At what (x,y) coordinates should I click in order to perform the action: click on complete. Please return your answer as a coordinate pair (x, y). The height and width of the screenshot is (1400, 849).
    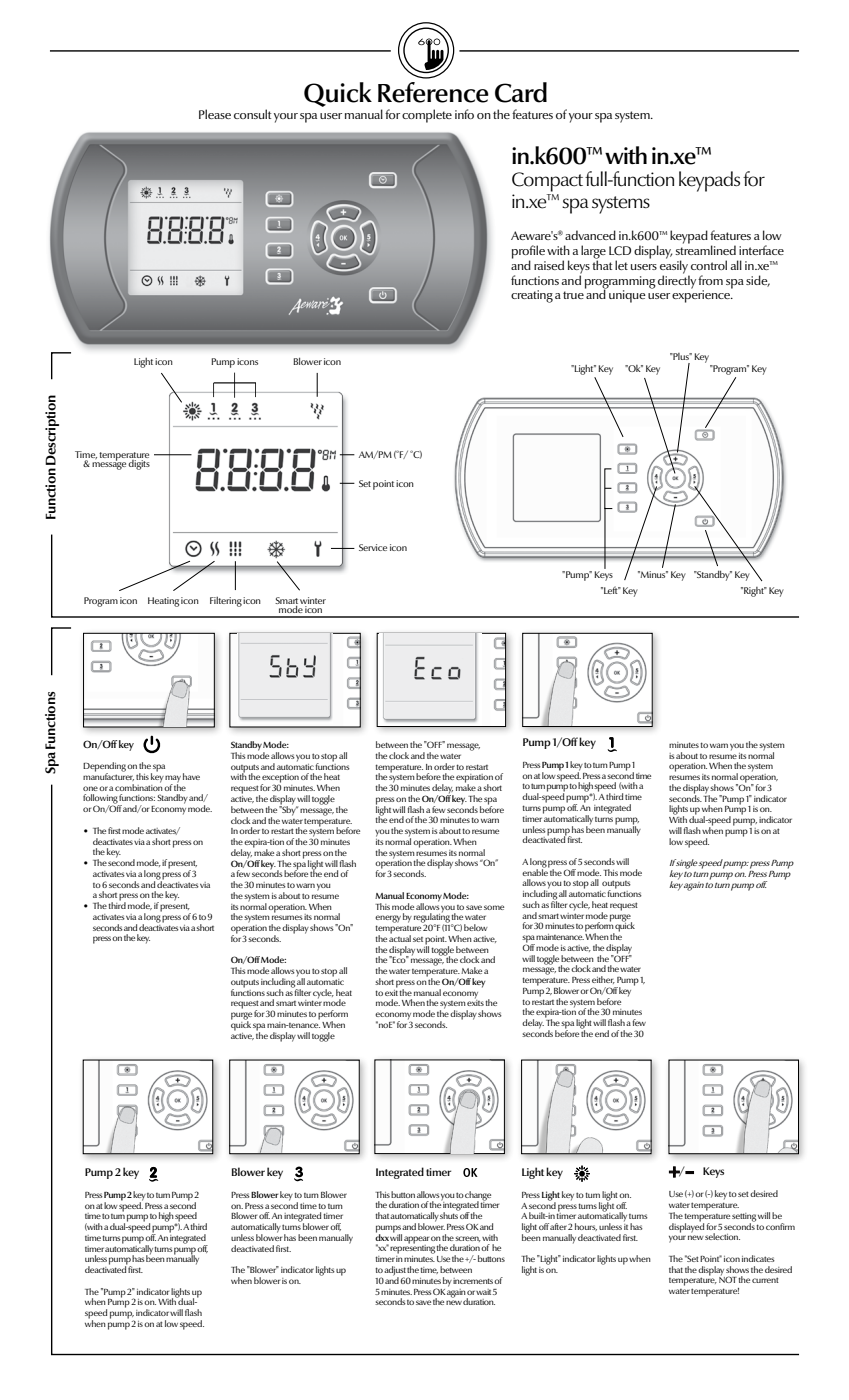
    Looking at the image, I should click on (427, 116).
